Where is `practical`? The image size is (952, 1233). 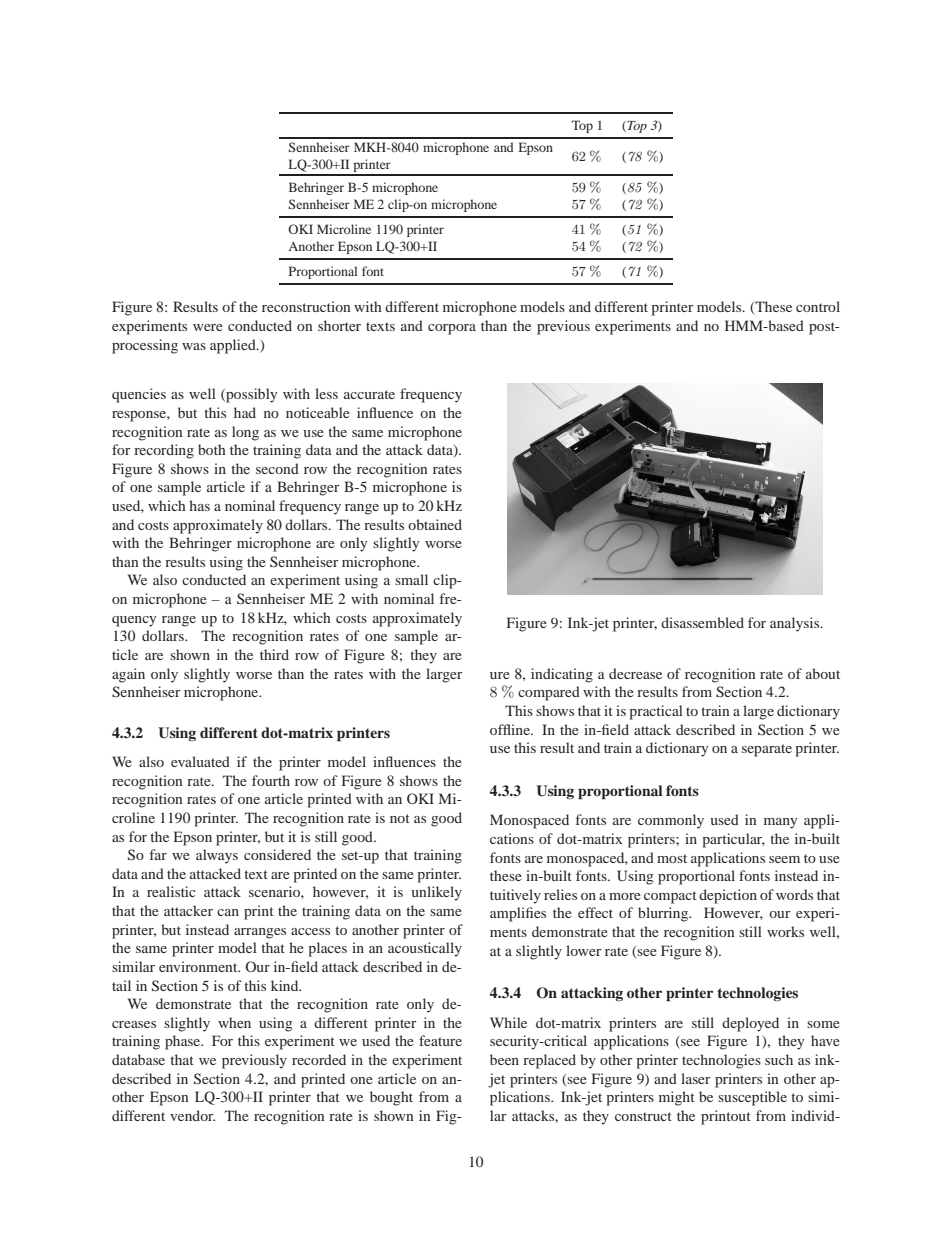
practical is located at coordinates (656, 712).
